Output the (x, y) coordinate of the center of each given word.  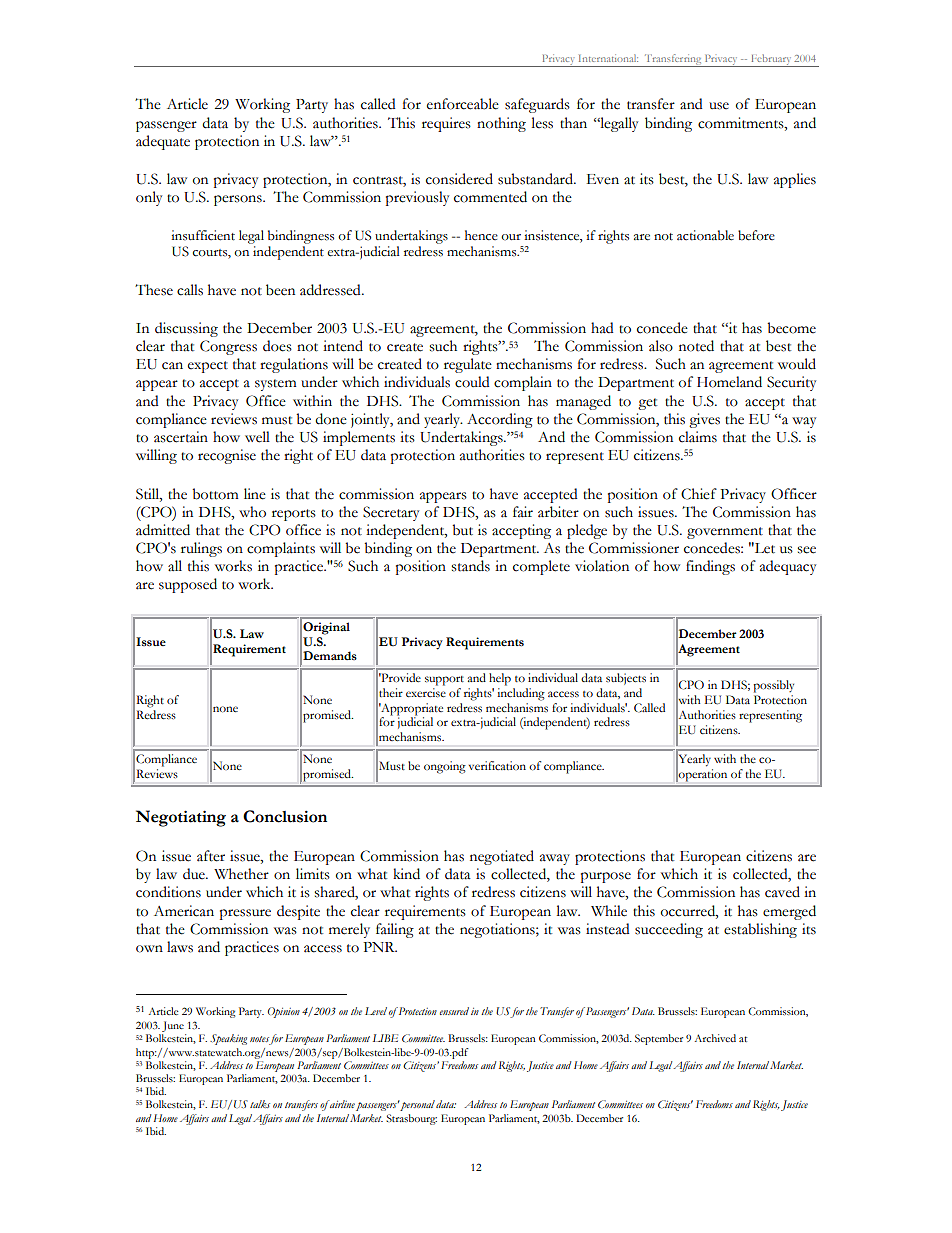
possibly (774, 686)
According (500, 420)
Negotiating (181, 818)
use (719, 106)
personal (417, 1105)
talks (260, 1104)
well (257, 437)
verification (497, 766)
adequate (163, 142)
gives (704, 420)
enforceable (463, 104)
